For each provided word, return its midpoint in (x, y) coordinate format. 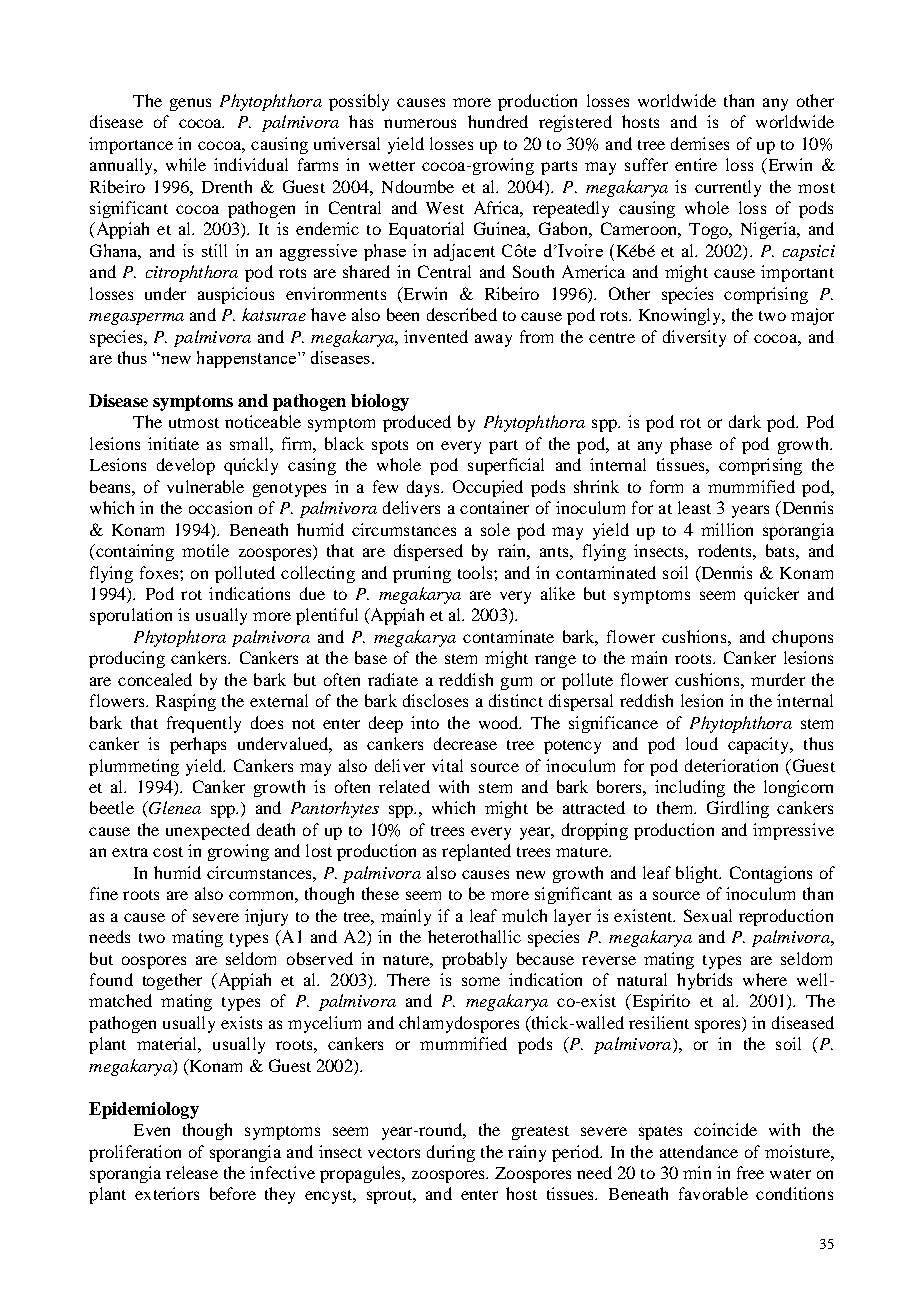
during (451, 1153)
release (192, 1172)
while (186, 164)
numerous (420, 123)
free (750, 1172)
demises (700, 143)
